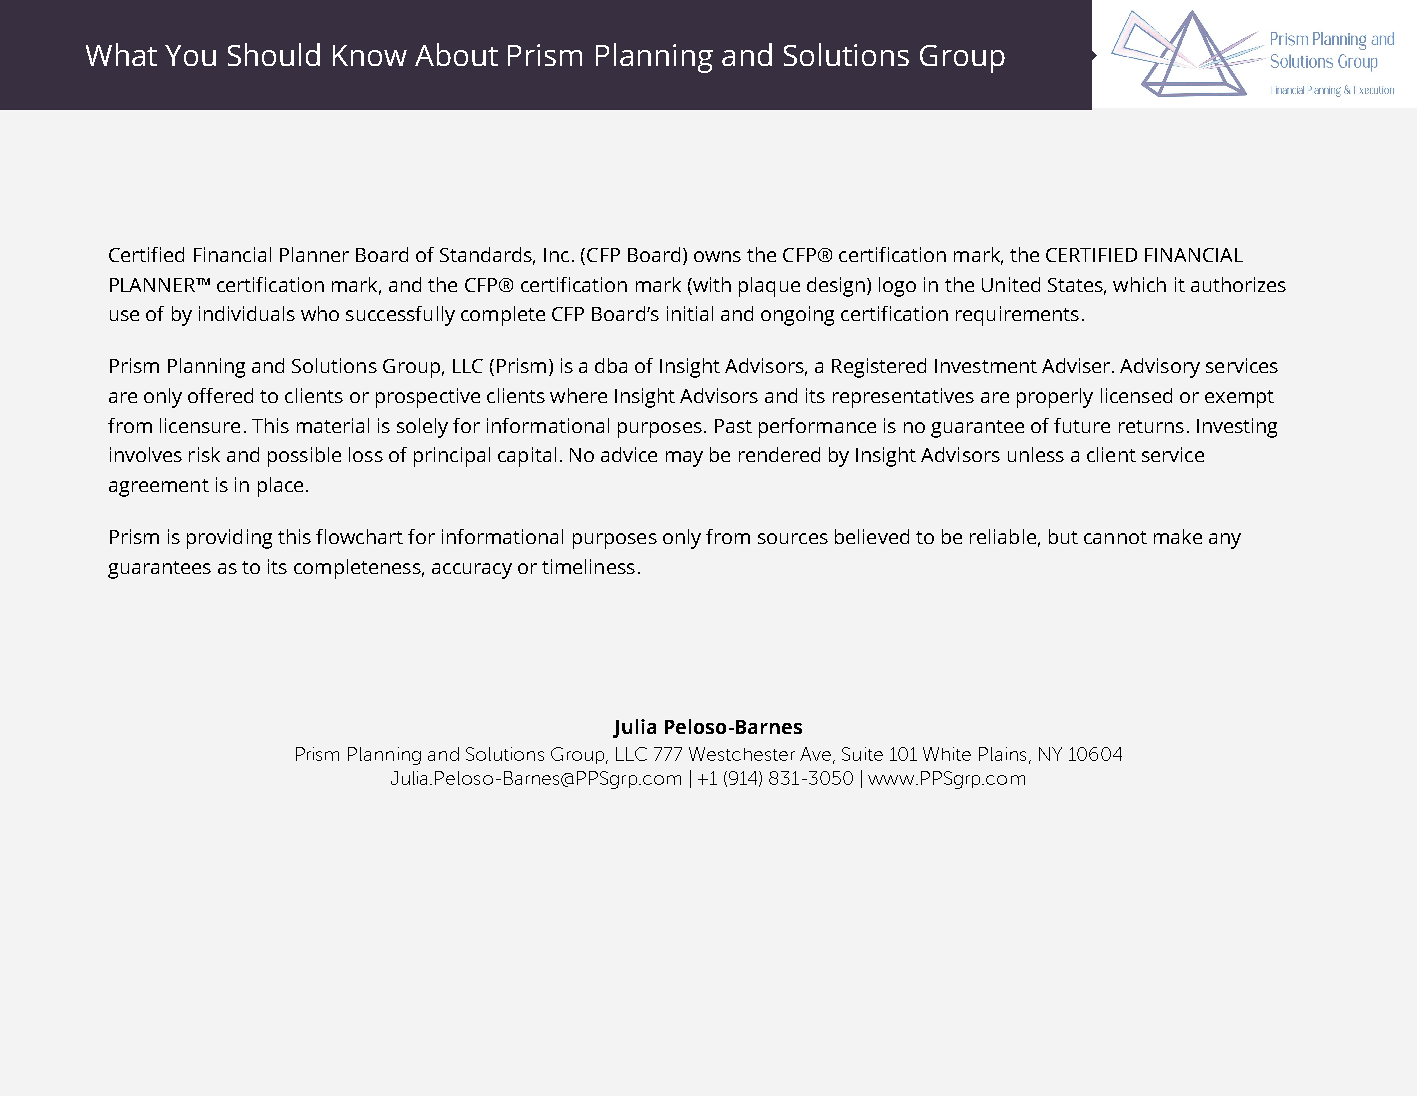 The width and height of the screenshot is (1417, 1096). I want to click on sources, so click(793, 538).
